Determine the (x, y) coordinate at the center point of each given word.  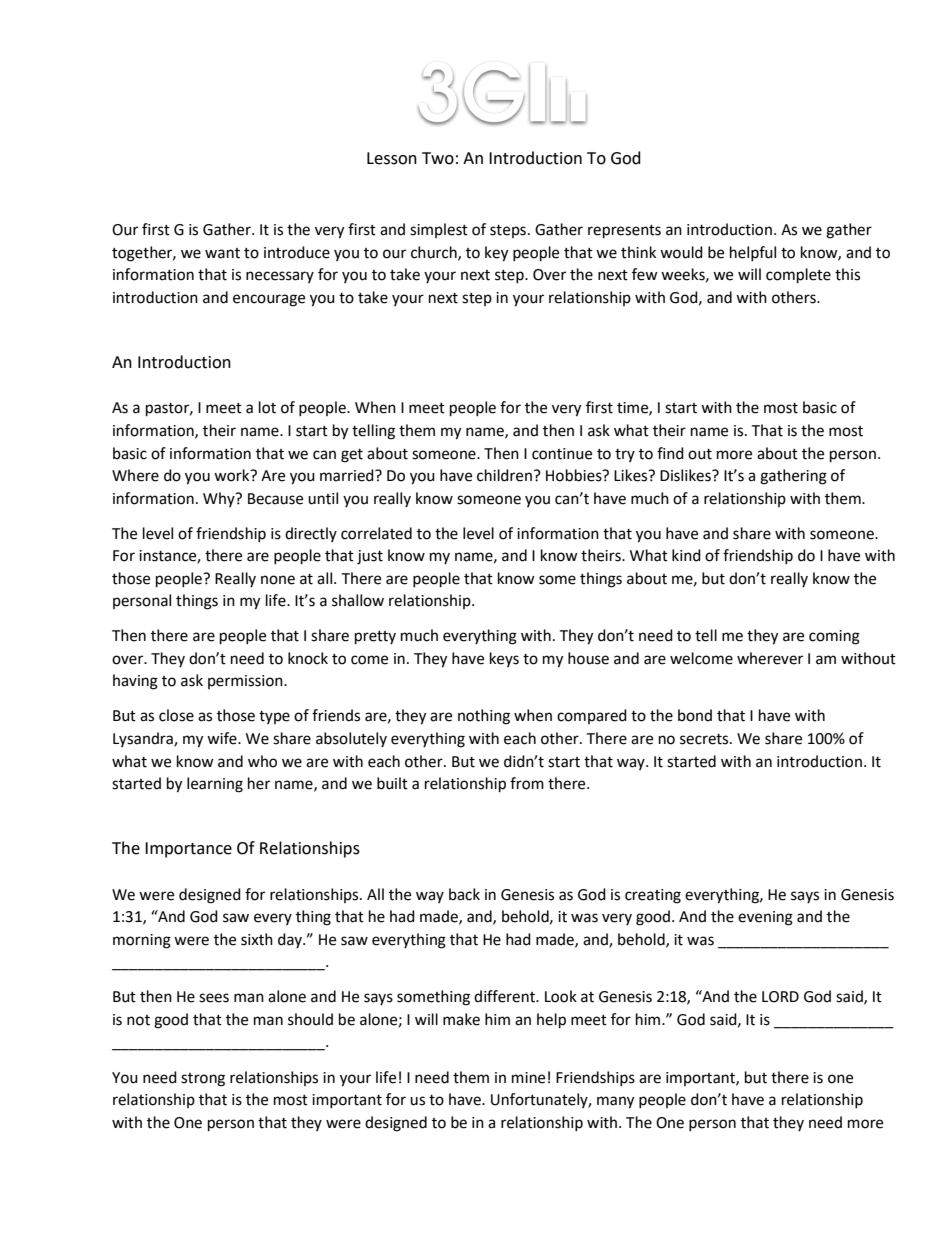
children (504, 475)
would (681, 252)
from (527, 783)
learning (215, 785)
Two (438, 158)
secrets (705, 739)
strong (203, 1080)
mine (528, 1078)
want (222, 253)
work (233, 475)
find (670, 453)
